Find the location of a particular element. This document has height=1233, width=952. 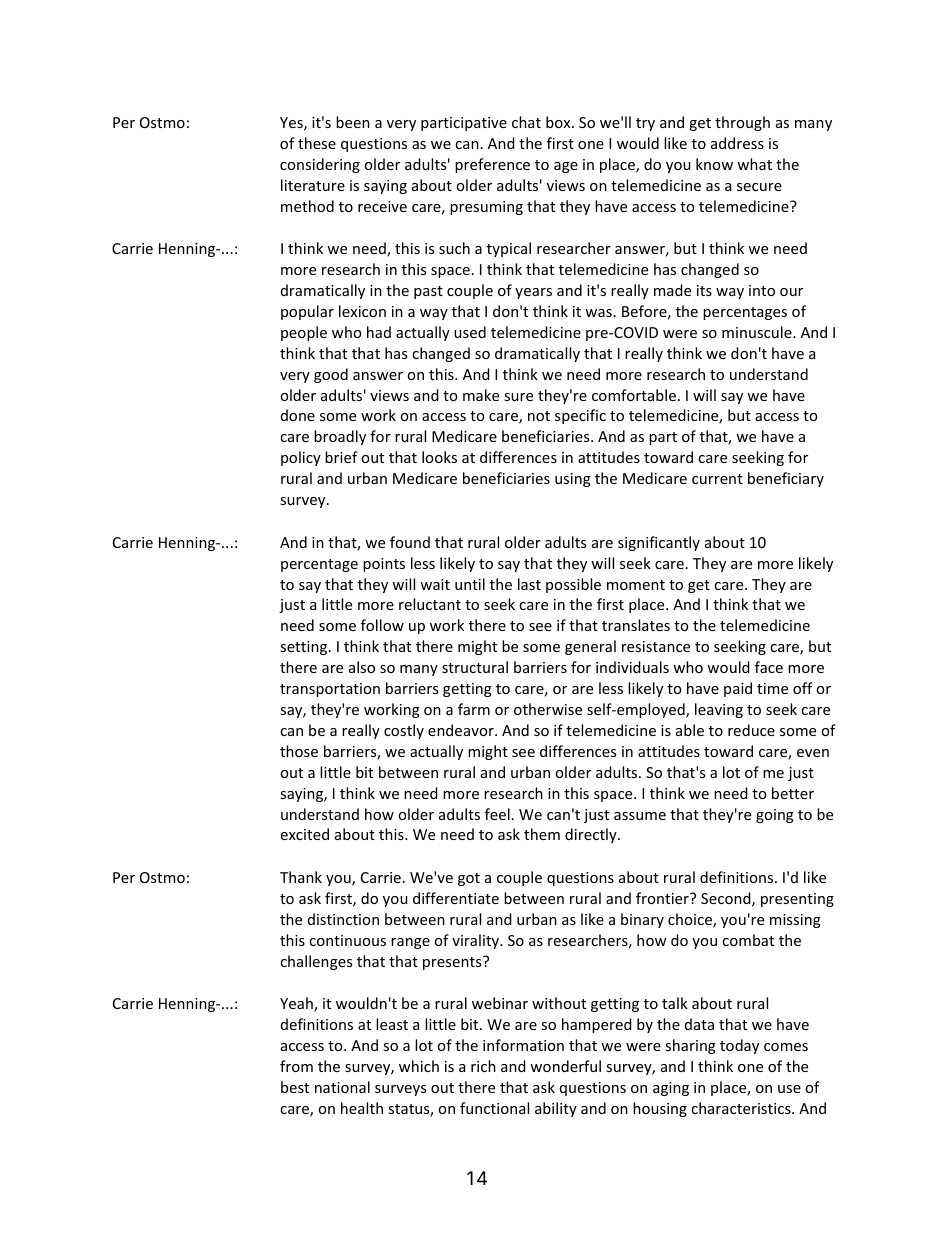

box is located at coordinates (559, 122).
